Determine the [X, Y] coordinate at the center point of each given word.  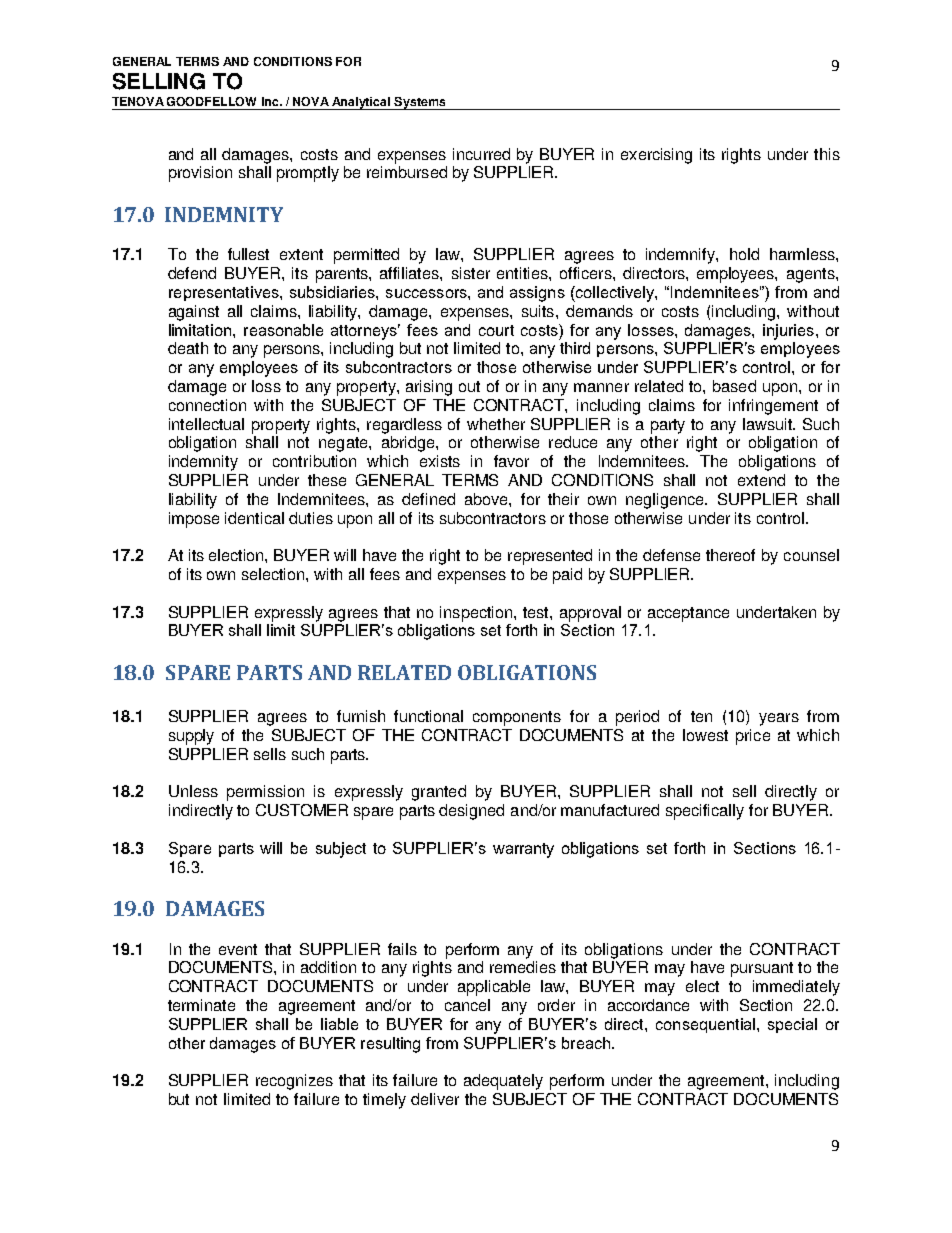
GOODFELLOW [211, 101]
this [827, 154]
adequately [503, 1082]
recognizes [294, 1082]
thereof [730, 555]
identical [254, 518]
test [537, 612]
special [792, 1025]
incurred [481, 154]
